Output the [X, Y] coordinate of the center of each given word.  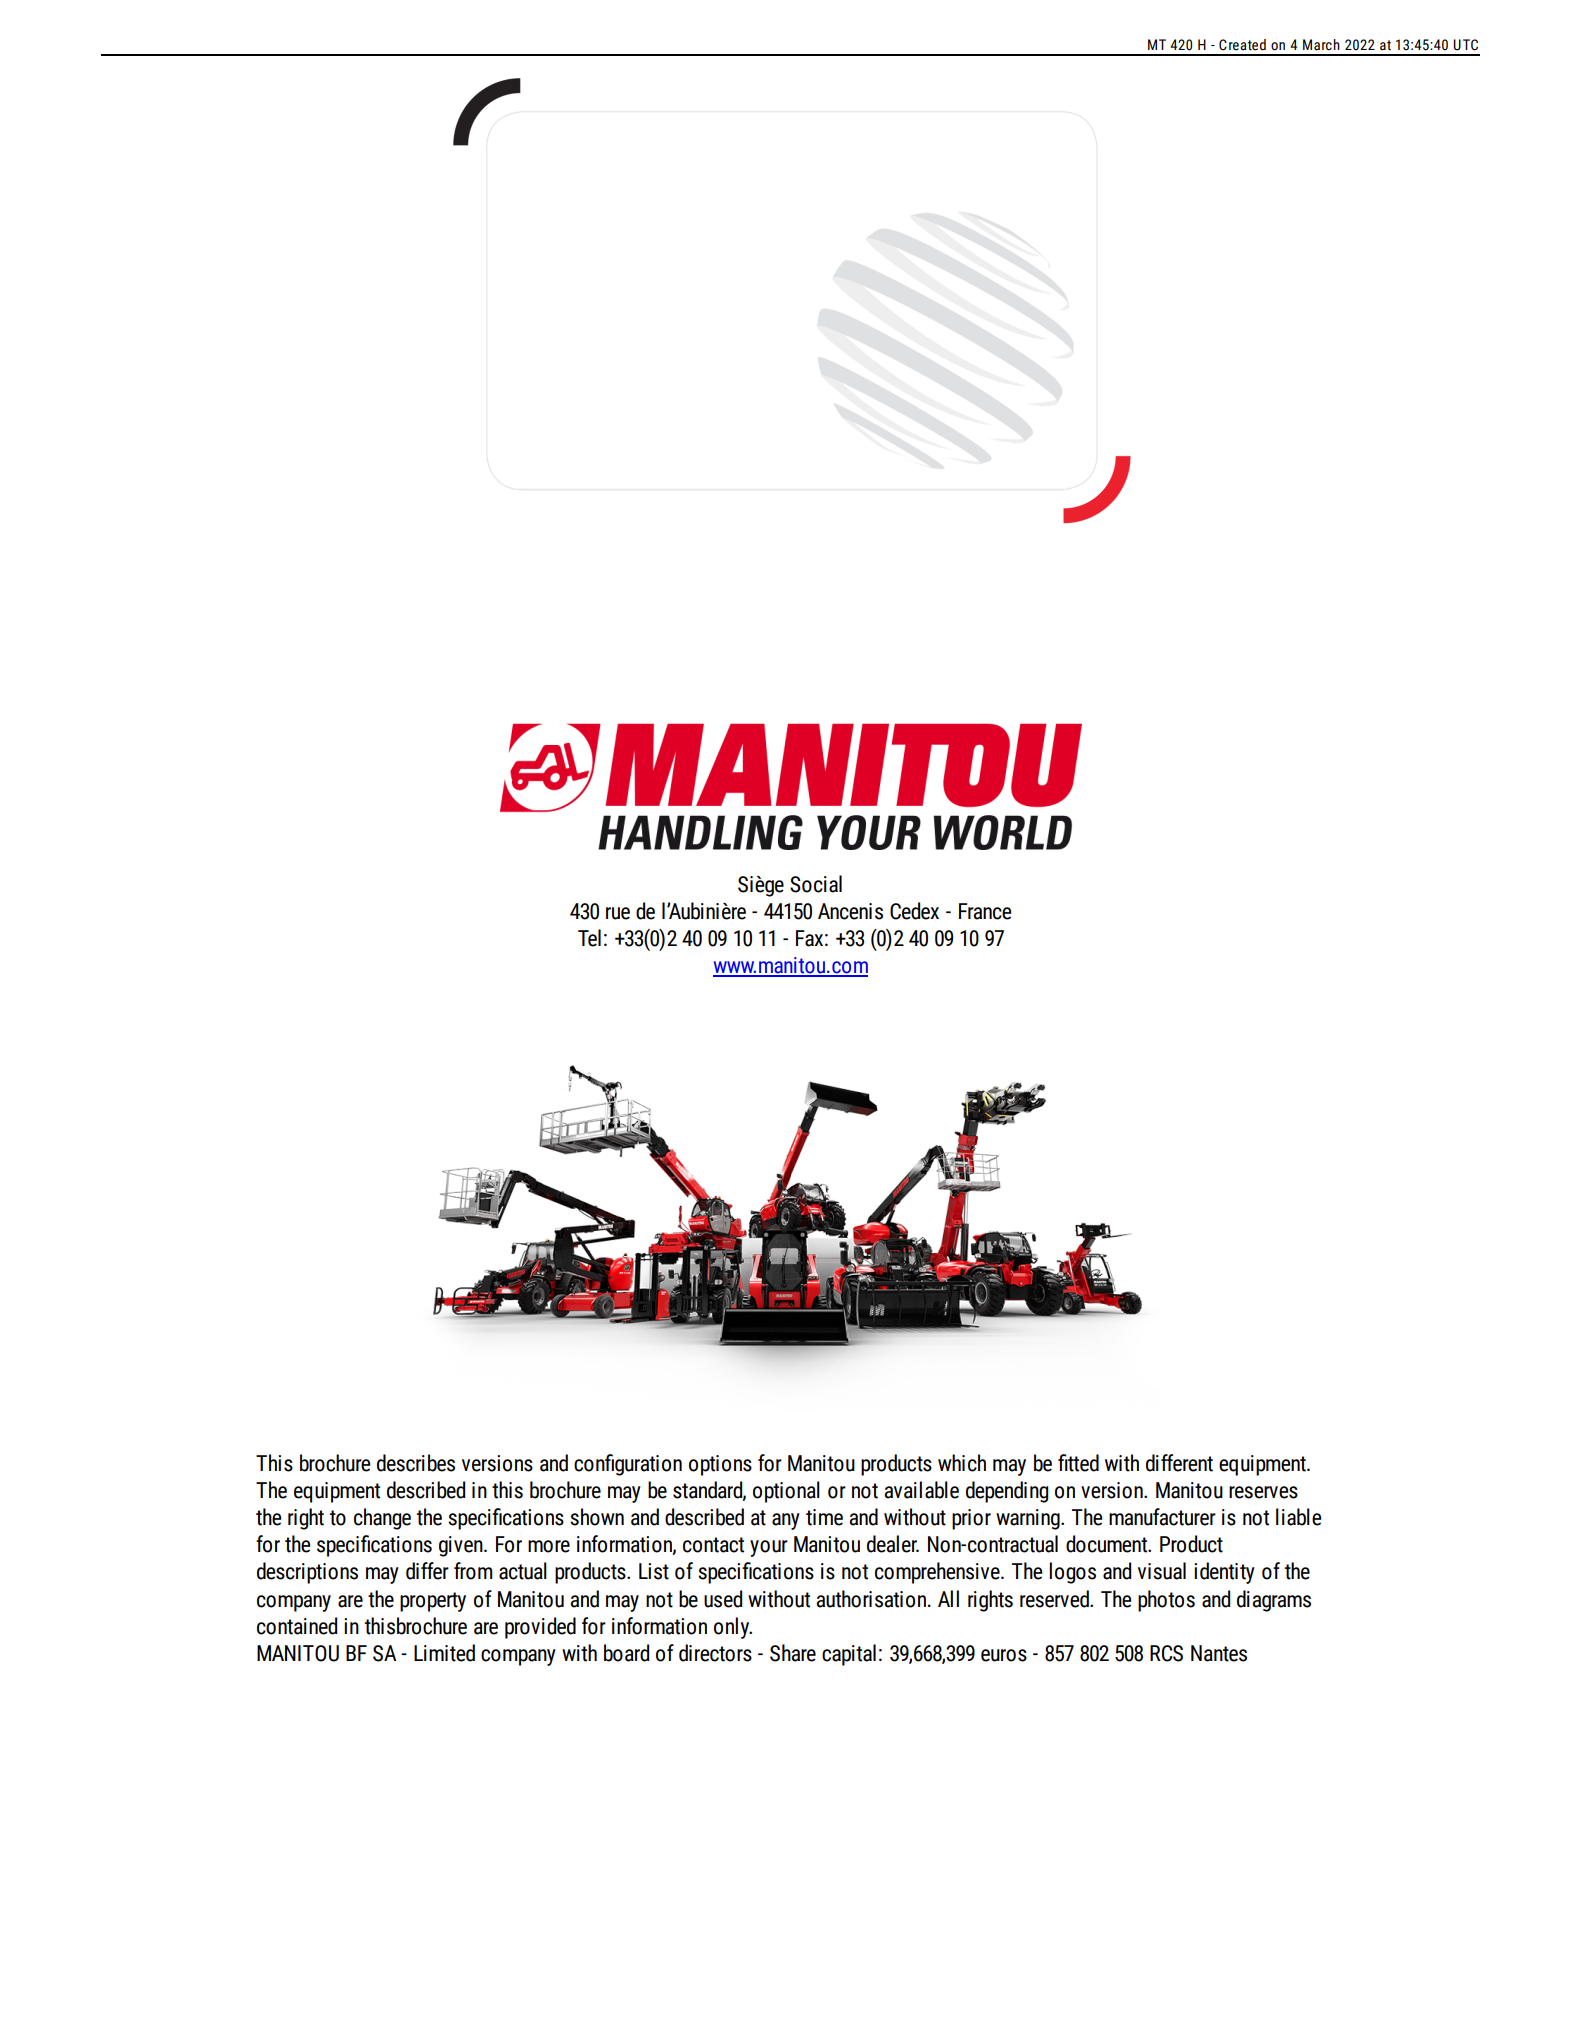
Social [816, 884]
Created [1242, 45]
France [985, 911]
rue [618, 913]
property [433, 1602]
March [1321, 45]
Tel [589, 938]
